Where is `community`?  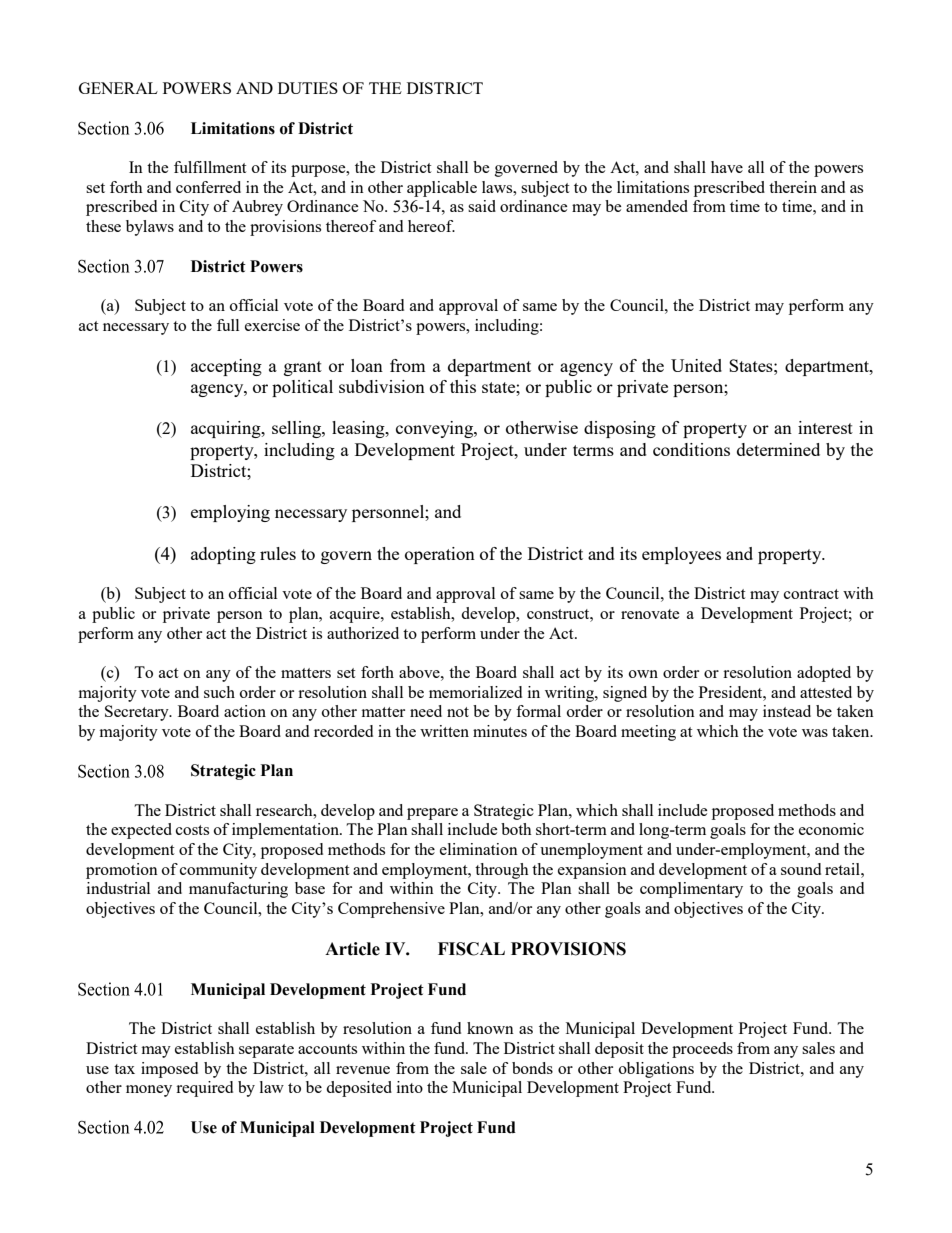
community is located at coordinates (218, 871).
